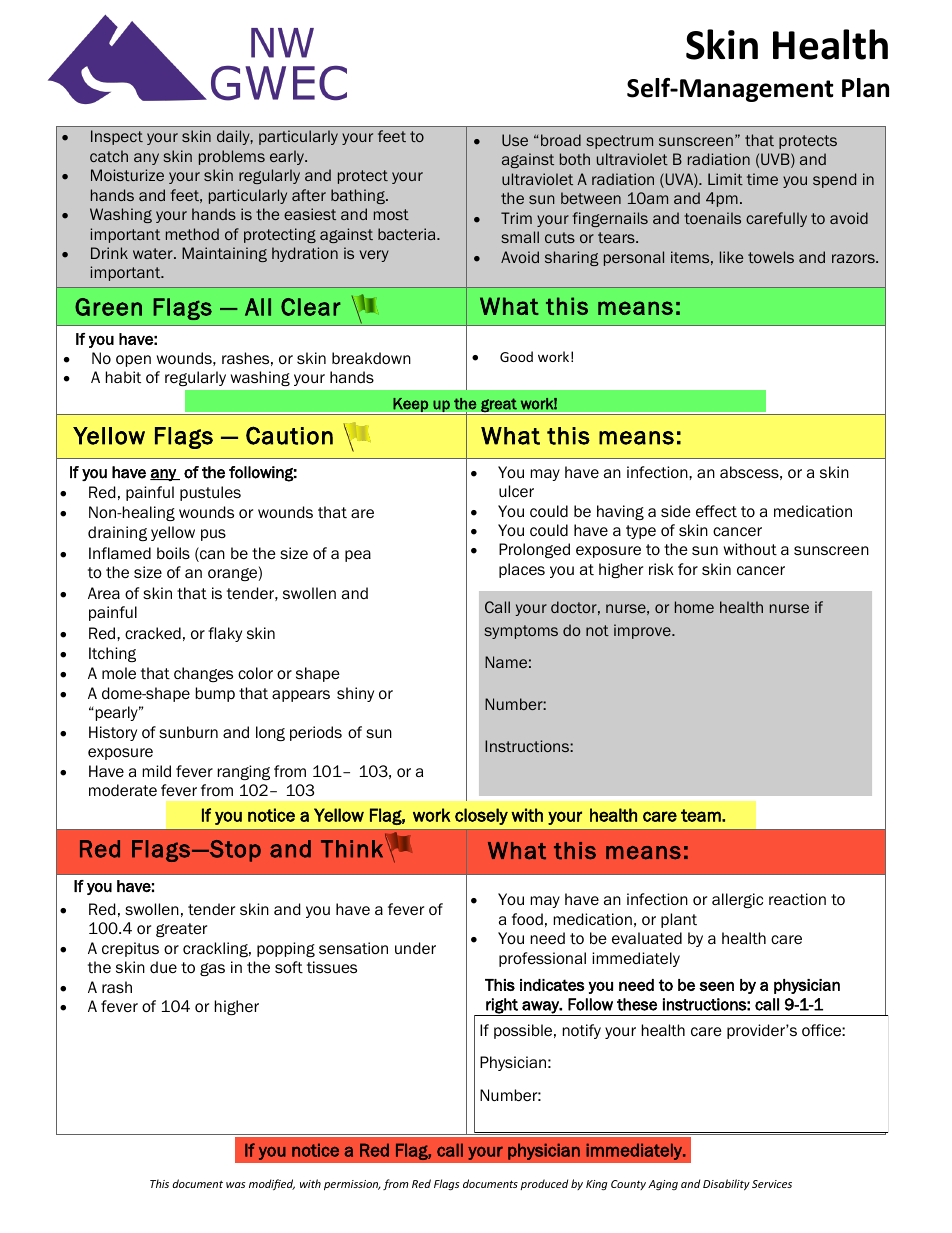 The height and width of the document is (1233, 952). Describe the element at coordinates (521, 632) in the document. I see `symptoms` at that location.
